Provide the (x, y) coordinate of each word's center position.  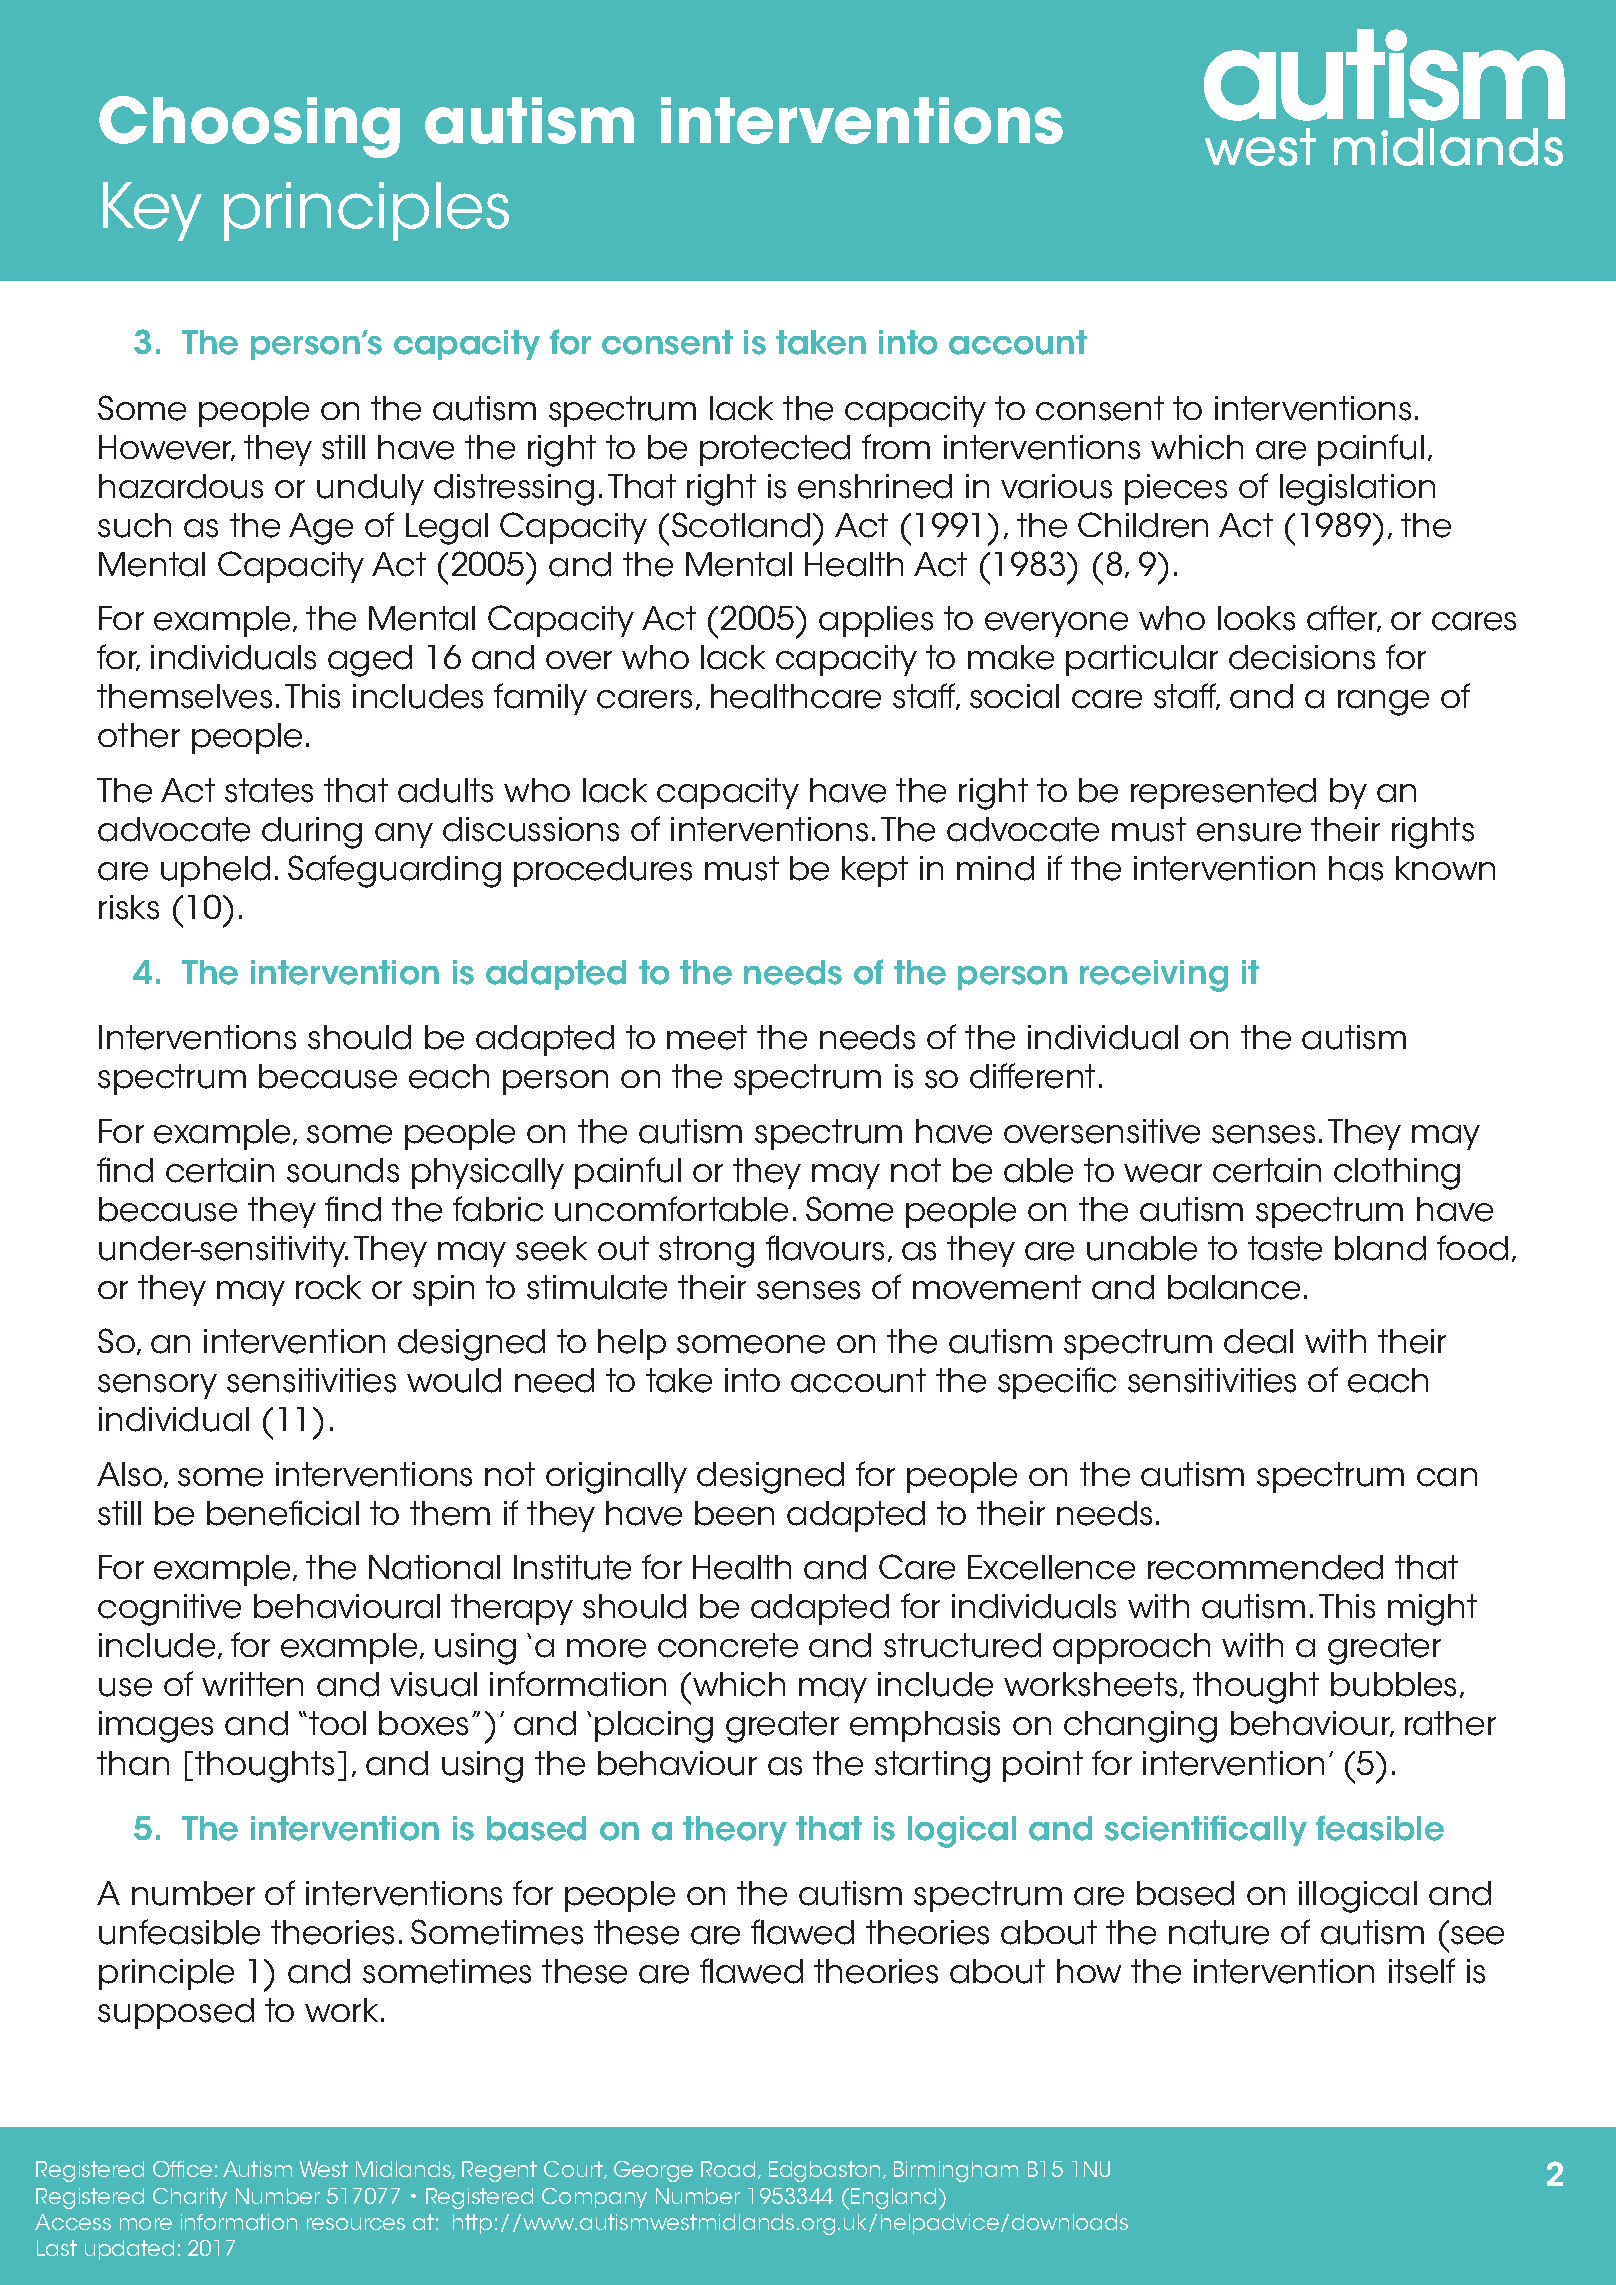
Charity (190, 2198)
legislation (1357, 490)
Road (728, 2169)
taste (1285, 1248)
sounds (343, 1170)
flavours (825, 1248)
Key (152, 211)
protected (775, 450)
